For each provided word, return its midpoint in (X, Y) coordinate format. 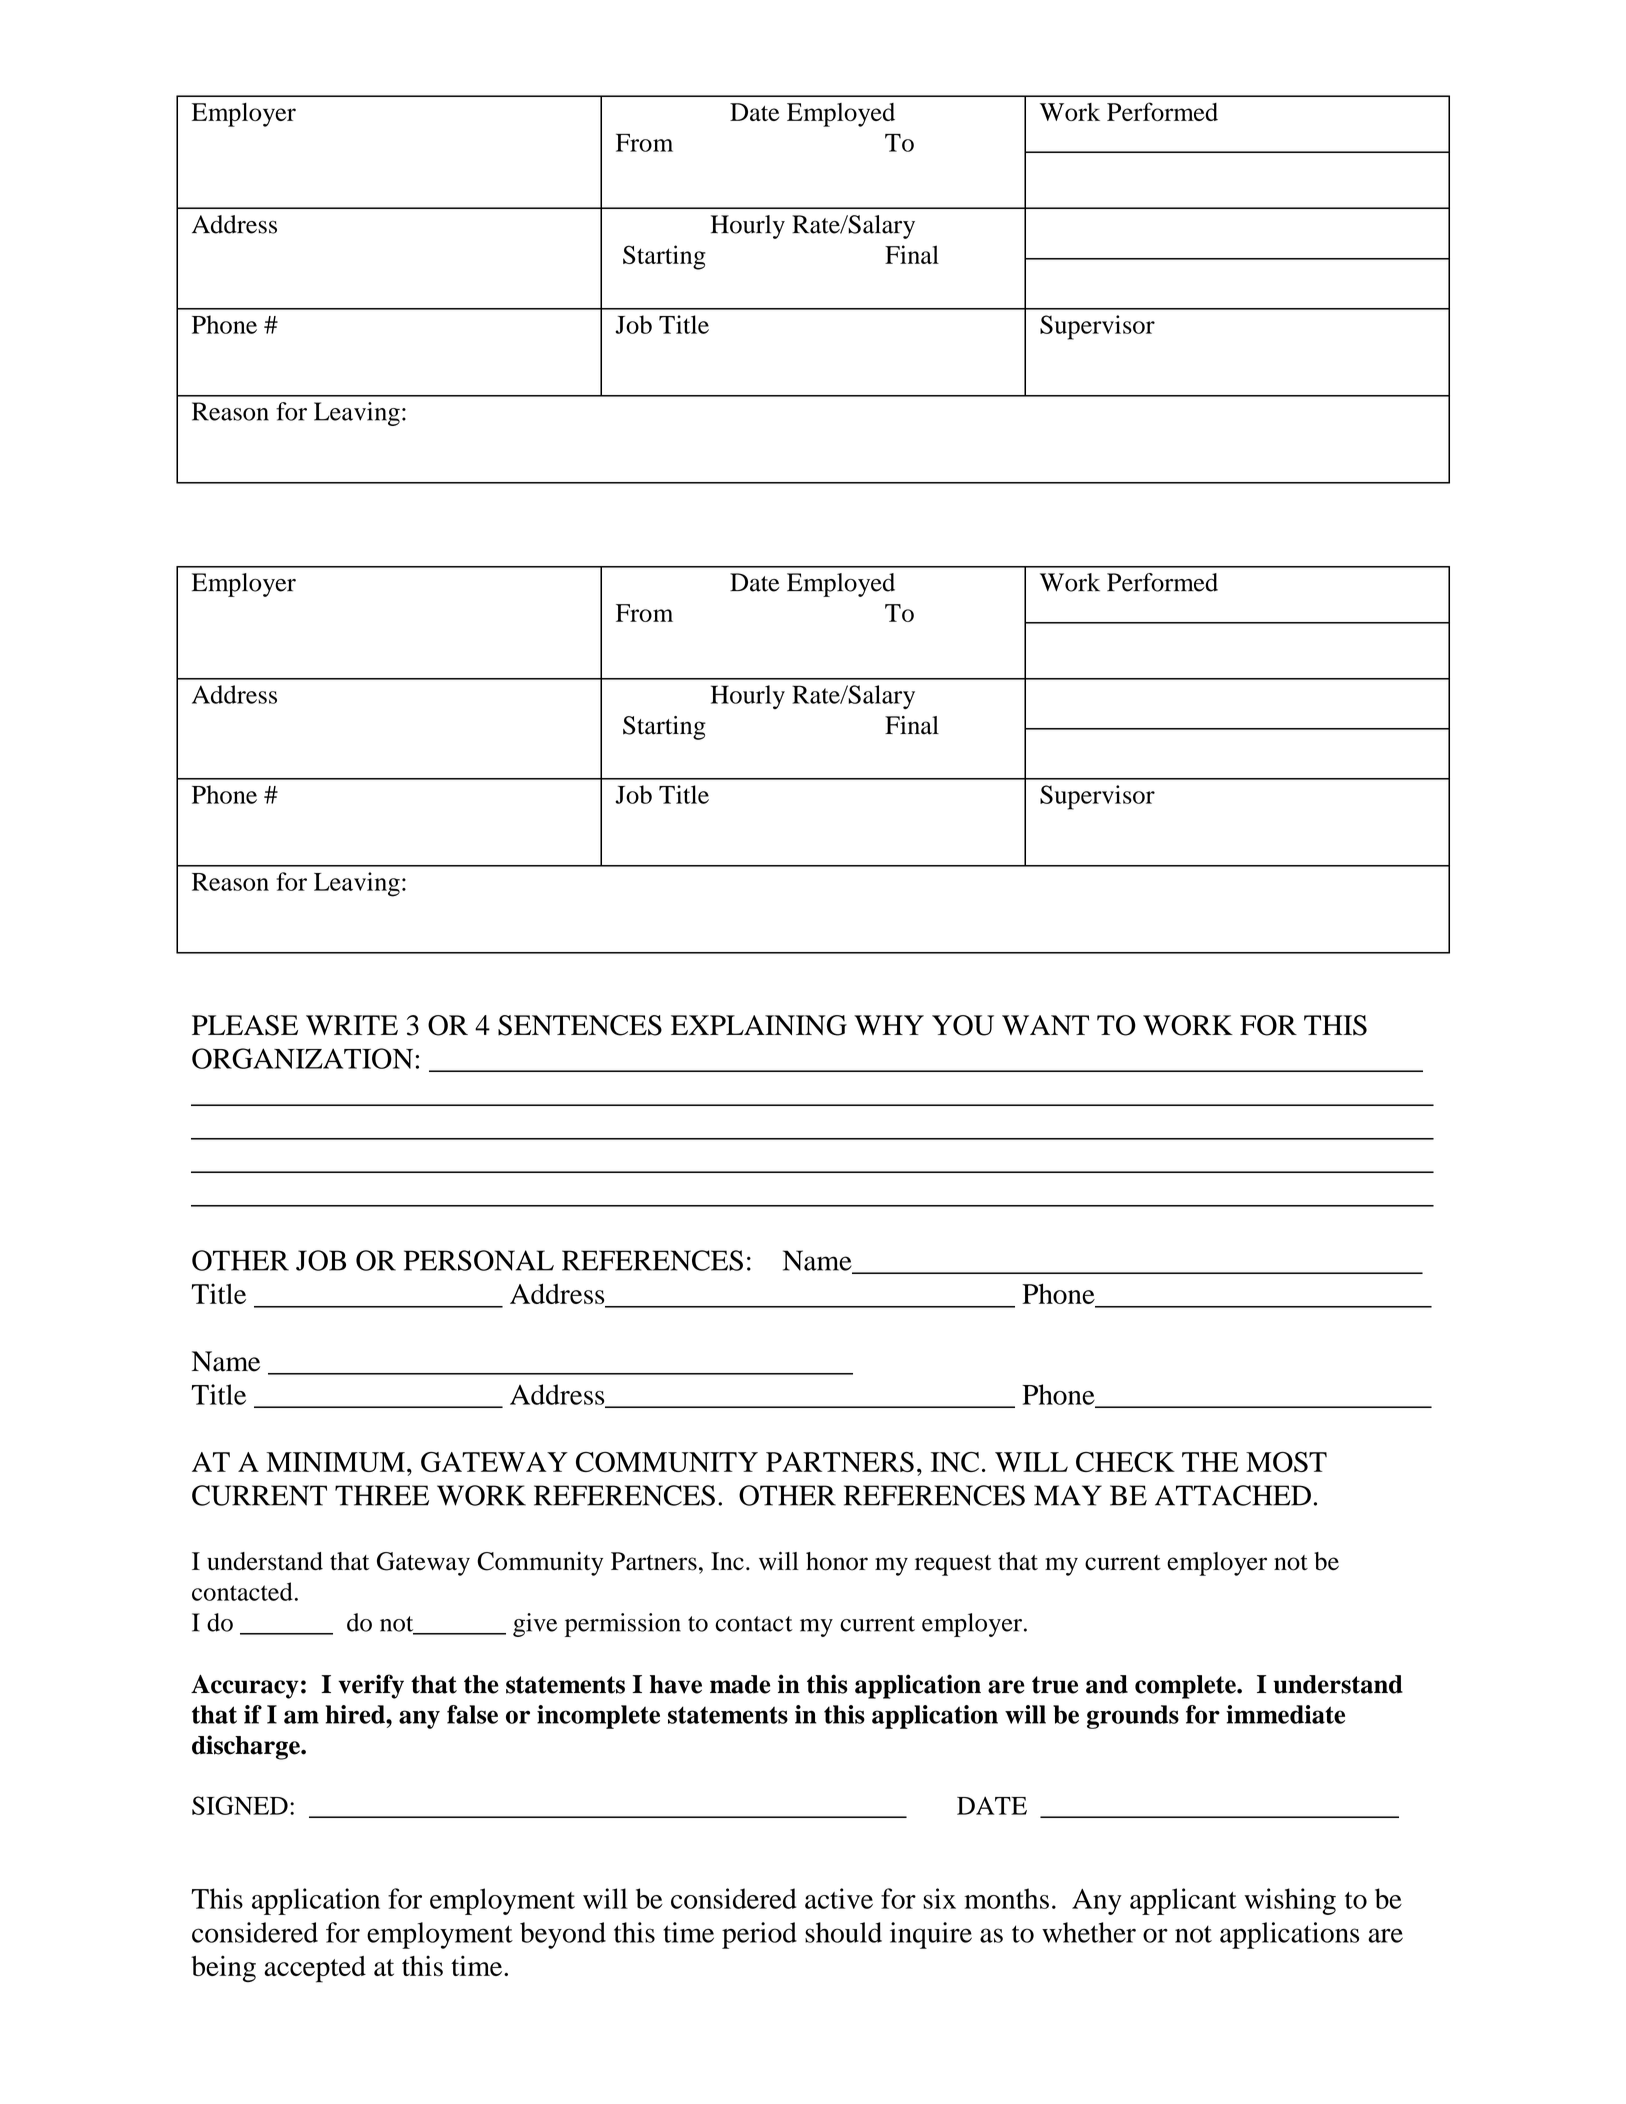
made (740, 1684)
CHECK (1125, 1462)
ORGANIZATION (304, 1058)
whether (1089, 1932)
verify (371, 1686)
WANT (1045, 1025)
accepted (315, 1969)
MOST (1286, 1462)
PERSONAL (479, 1260)
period (759, 1935)
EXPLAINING (759, 1025)
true (1055, 1685)
